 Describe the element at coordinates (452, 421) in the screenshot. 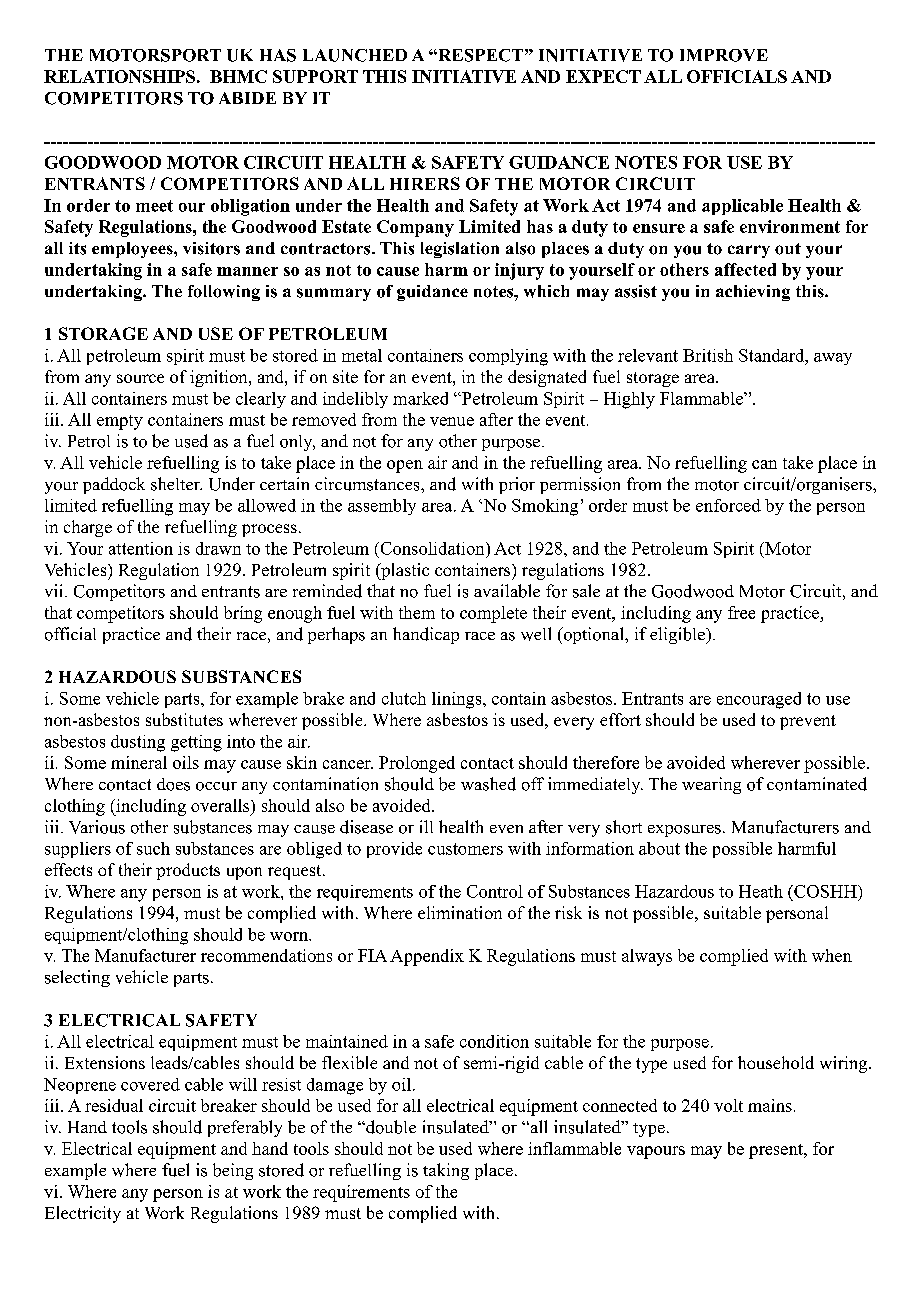

I see `venue` at that location.
